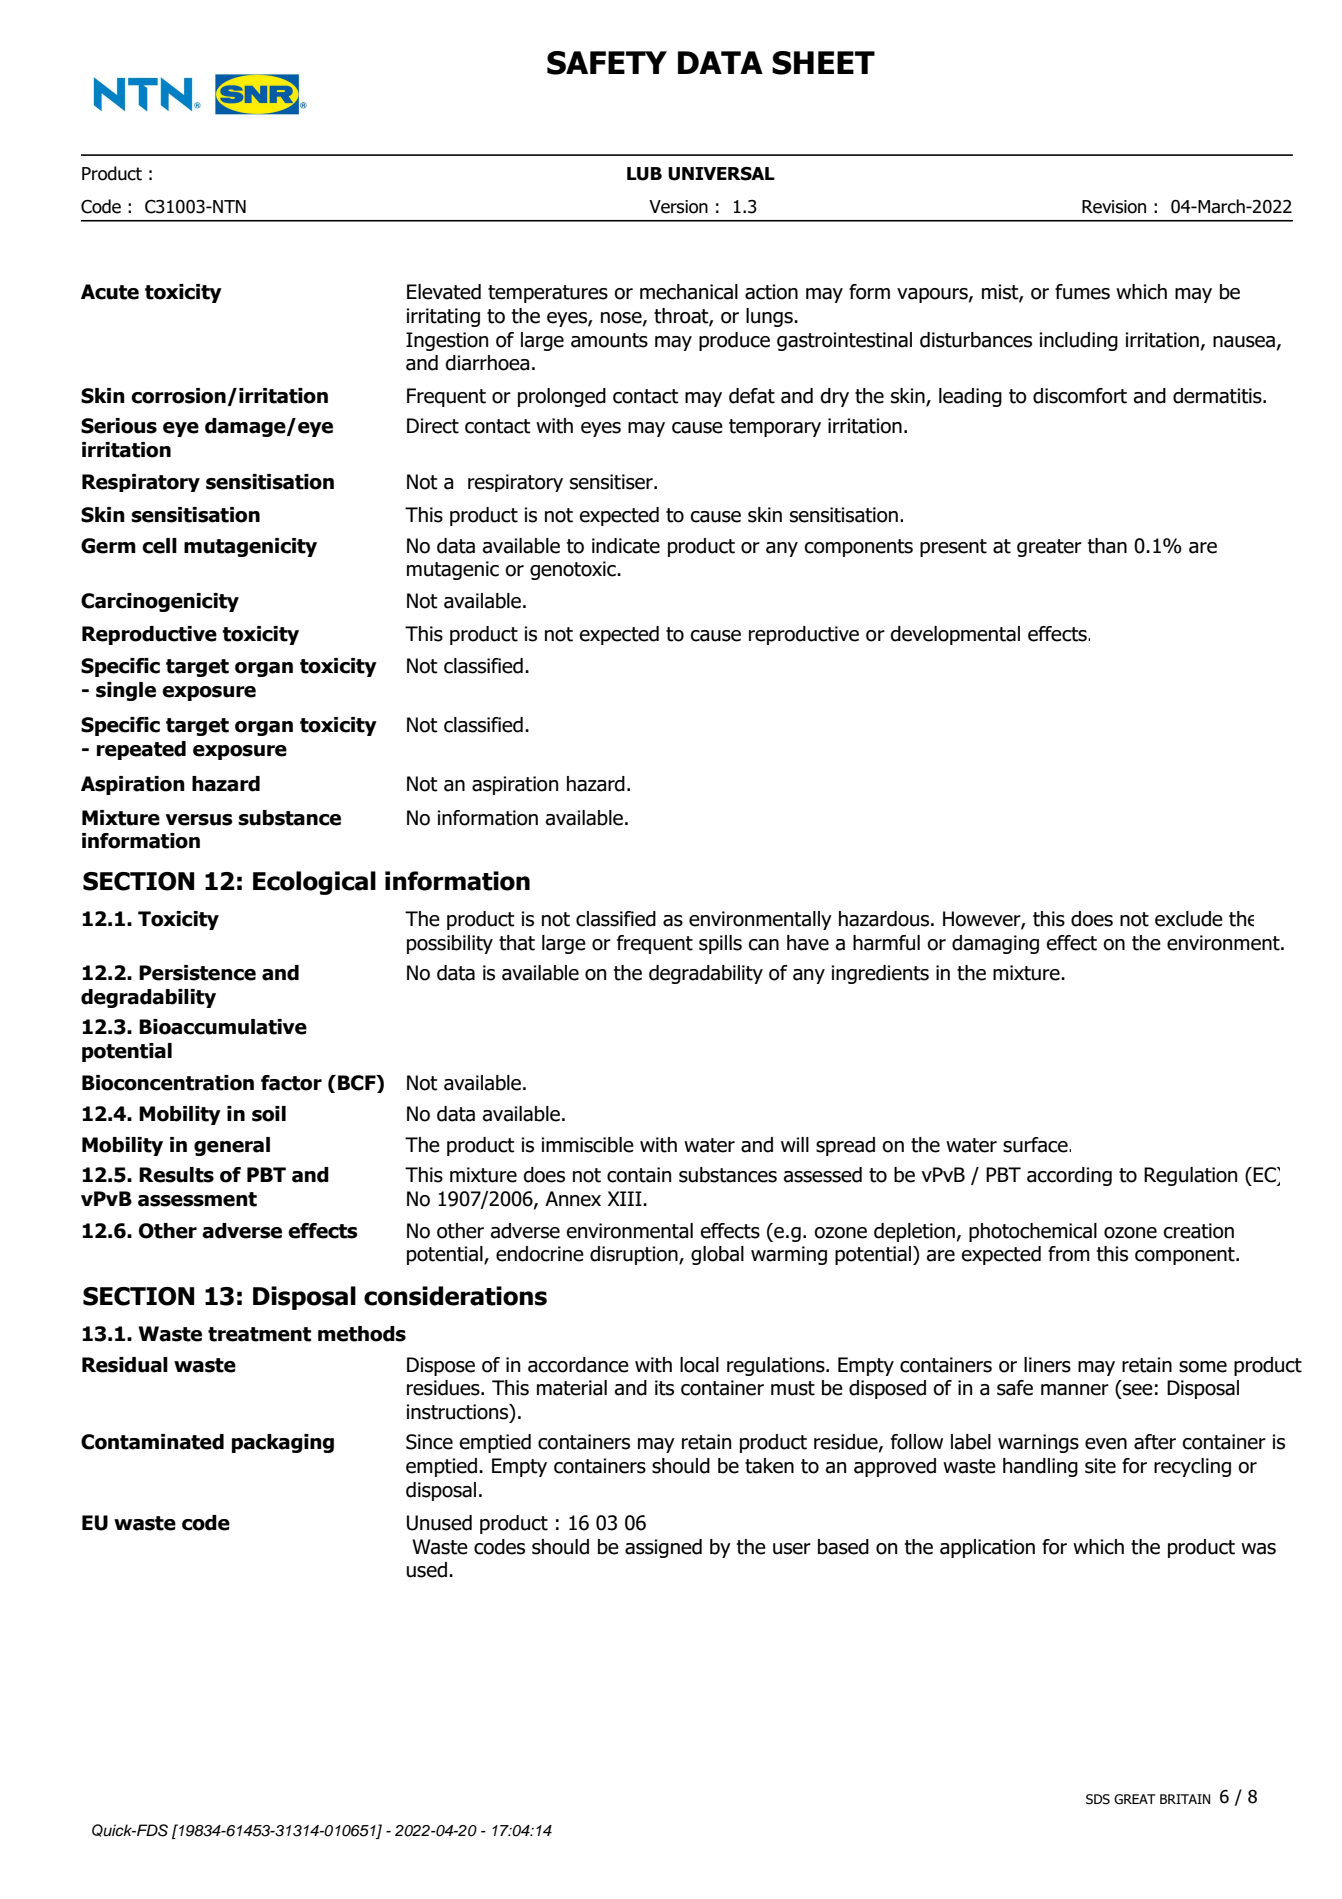 This screenshot has height=1899, width=1342. Describe the element at coordinates (126, 691) in the screenshot. I see `single` at that location.
